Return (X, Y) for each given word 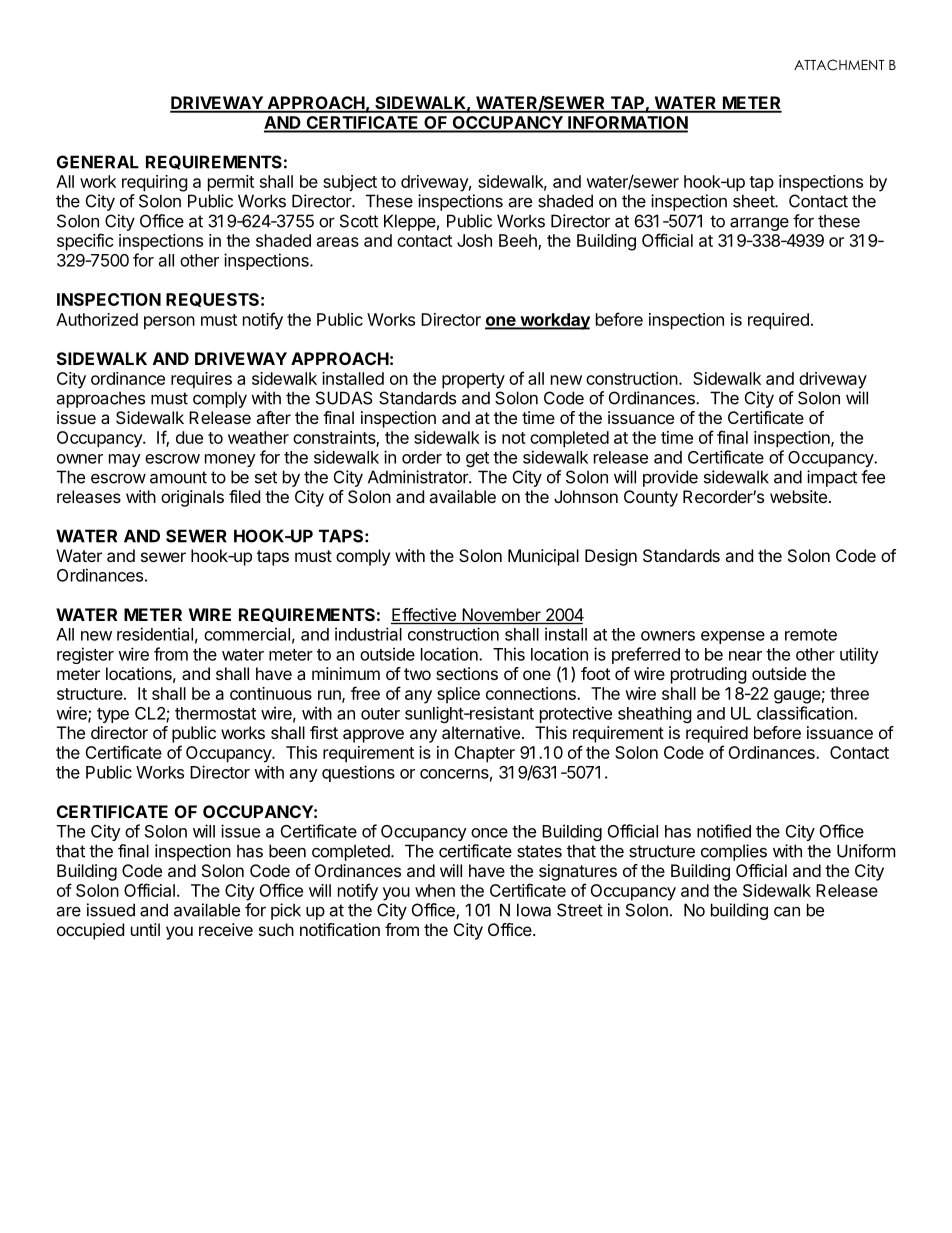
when (435, 890)
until (145, 929)
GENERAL (98, 162)
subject (350, 183)
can (787, 911)
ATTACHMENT (839, 65)
